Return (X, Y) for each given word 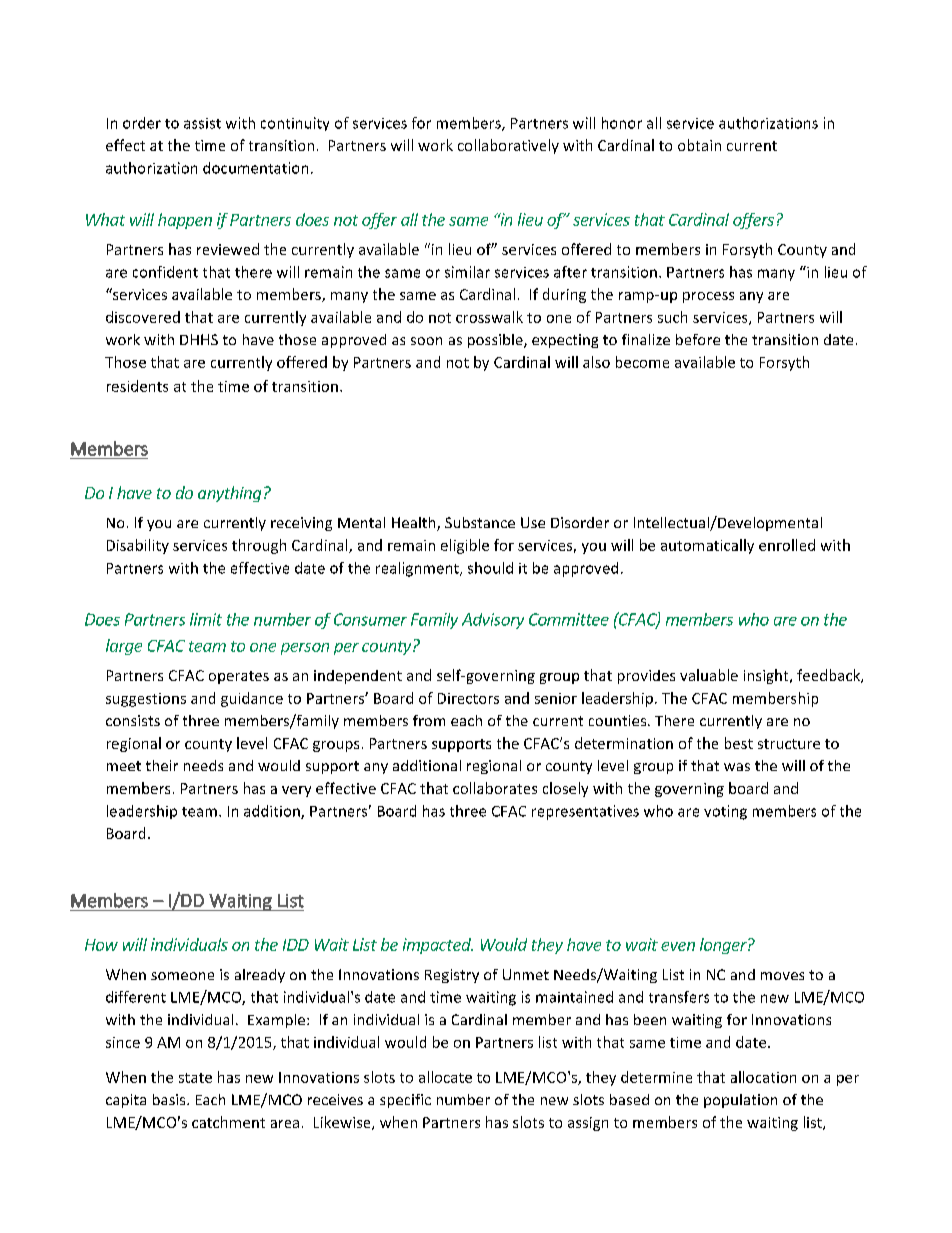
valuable (709, 675)
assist (202, 123)
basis (170, 1099)
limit (206, 619)
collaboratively (508, 146)
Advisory (493, 621)
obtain (699, 145)
